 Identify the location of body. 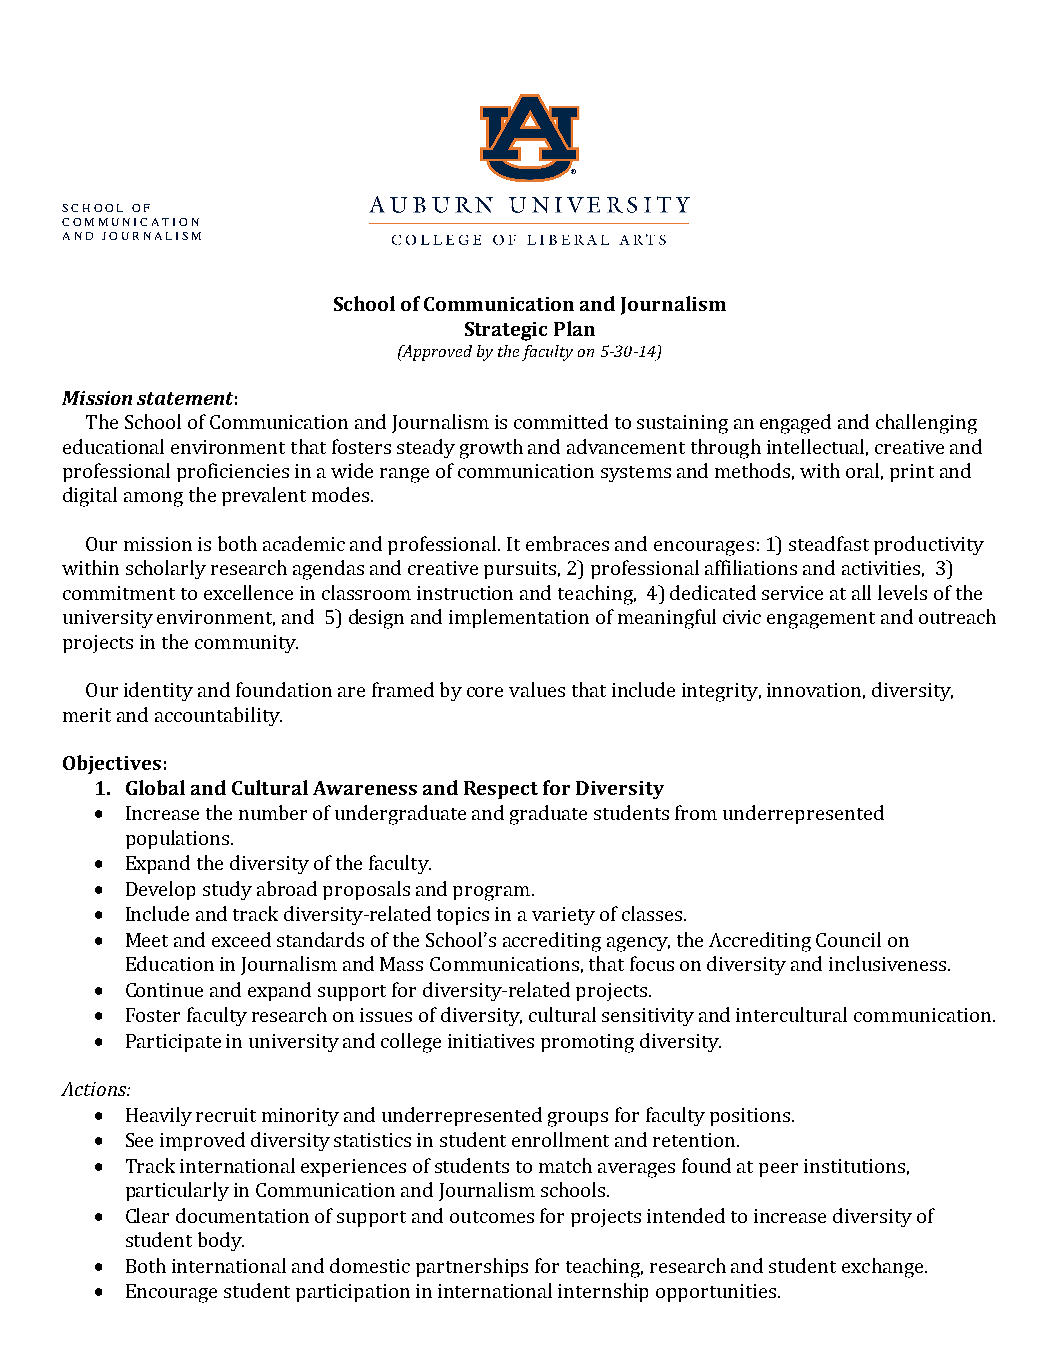
(221, 1241).
